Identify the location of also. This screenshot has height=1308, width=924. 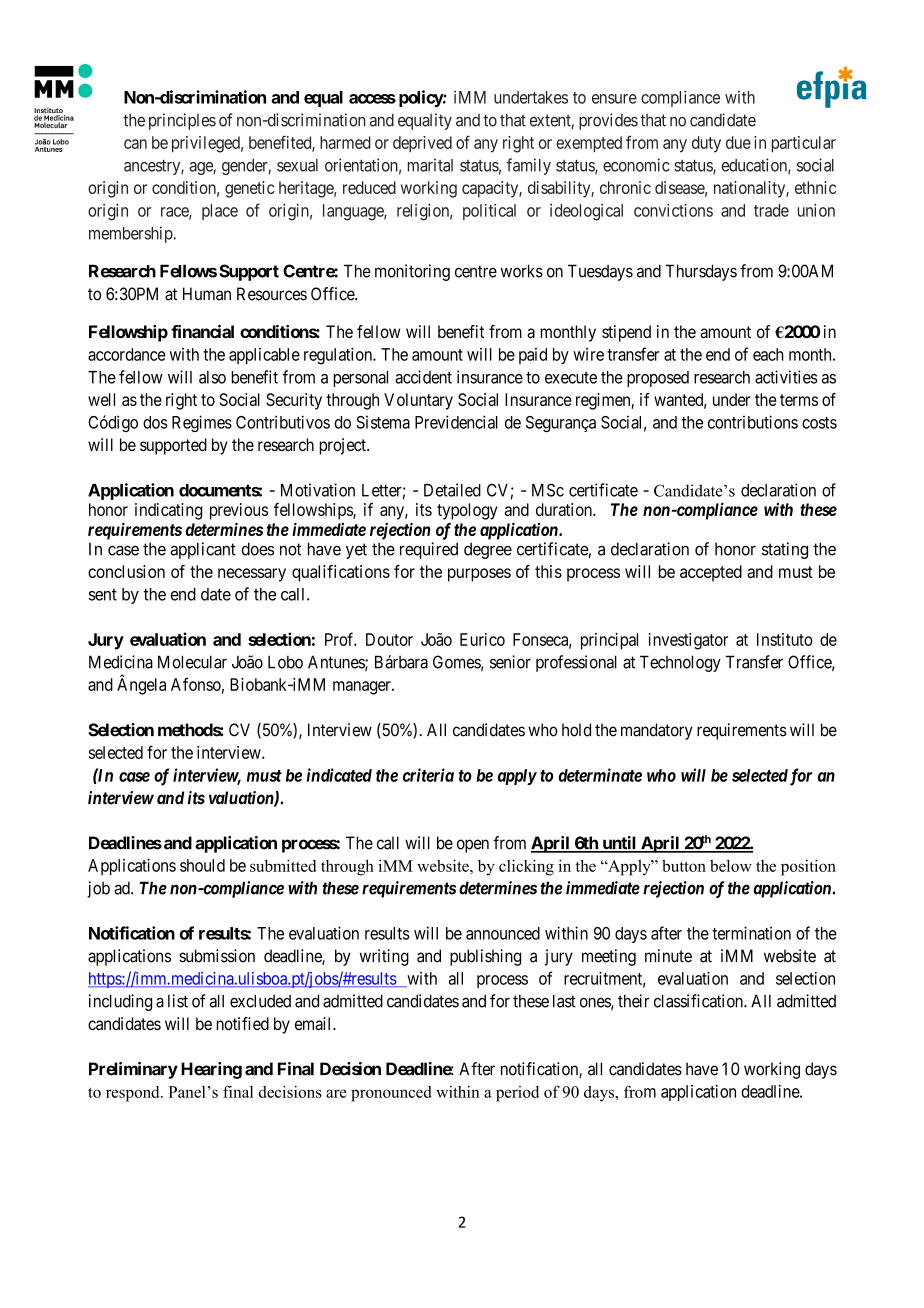
(212, 377).
